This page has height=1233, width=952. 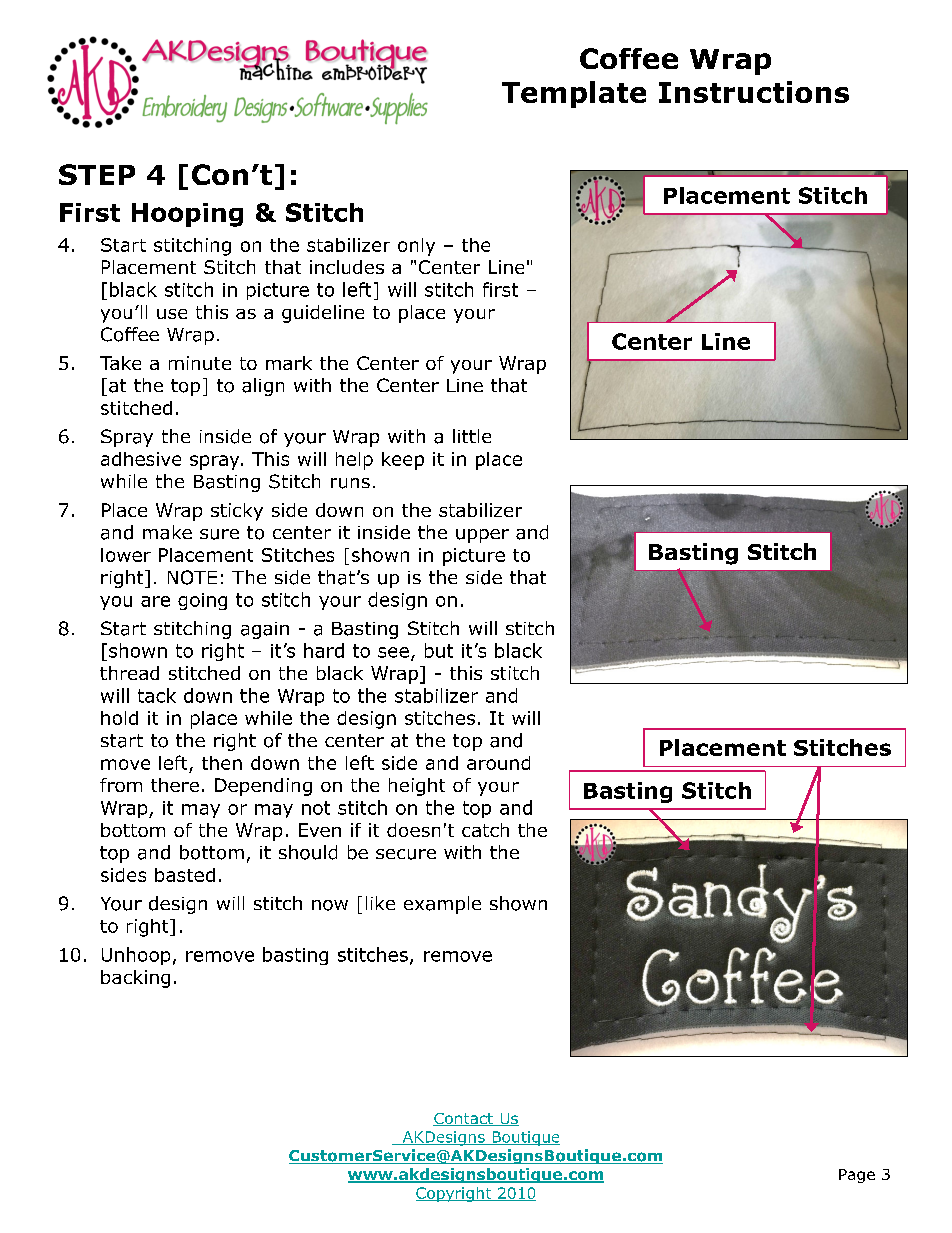 What do you see at coordinates (482, 536) in the page?
I see `upper` at bounding box center [482, 536].
